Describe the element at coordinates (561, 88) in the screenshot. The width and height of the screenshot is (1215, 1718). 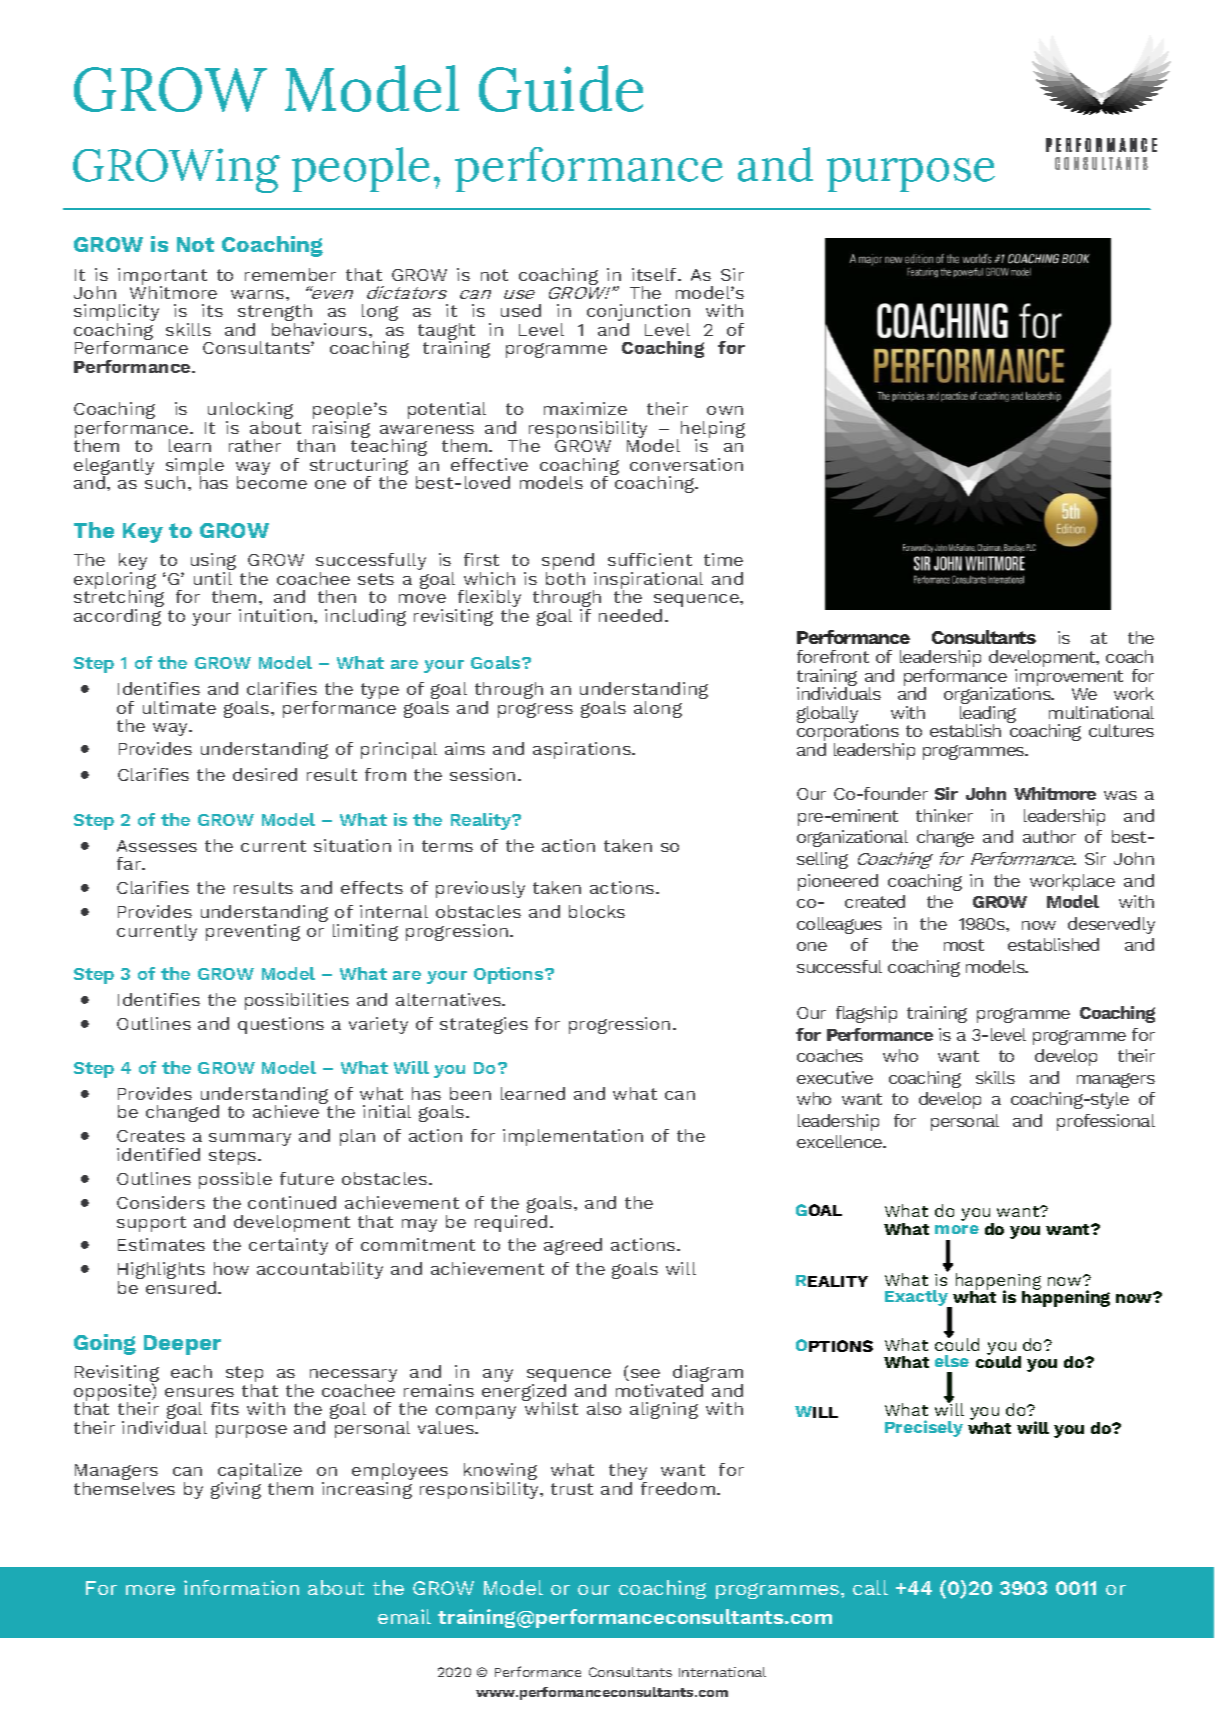
I see `Guide` at that location.
